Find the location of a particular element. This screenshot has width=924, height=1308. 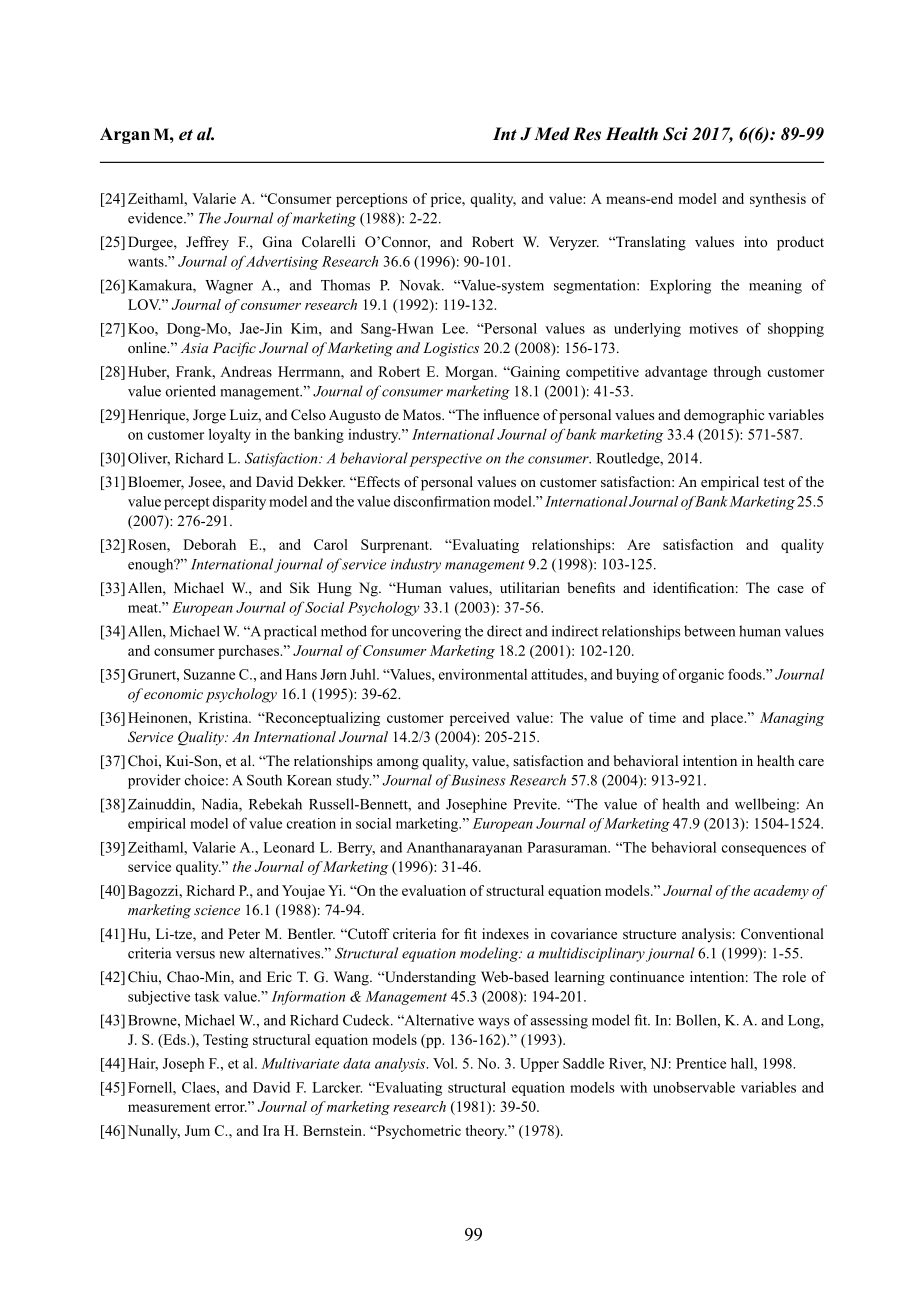

through is located at coordinates (737, 373).
